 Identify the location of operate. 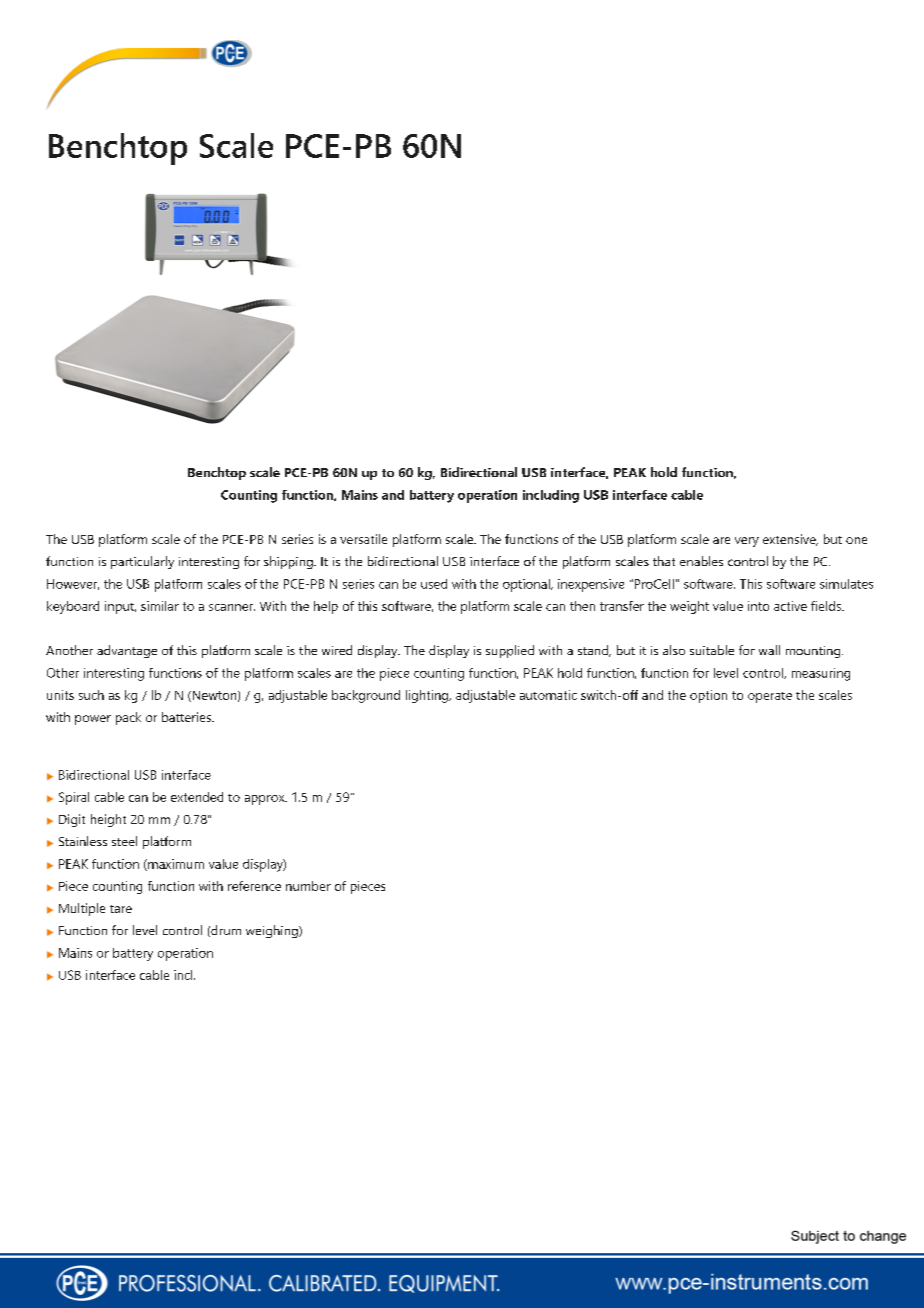
(770, 697).
